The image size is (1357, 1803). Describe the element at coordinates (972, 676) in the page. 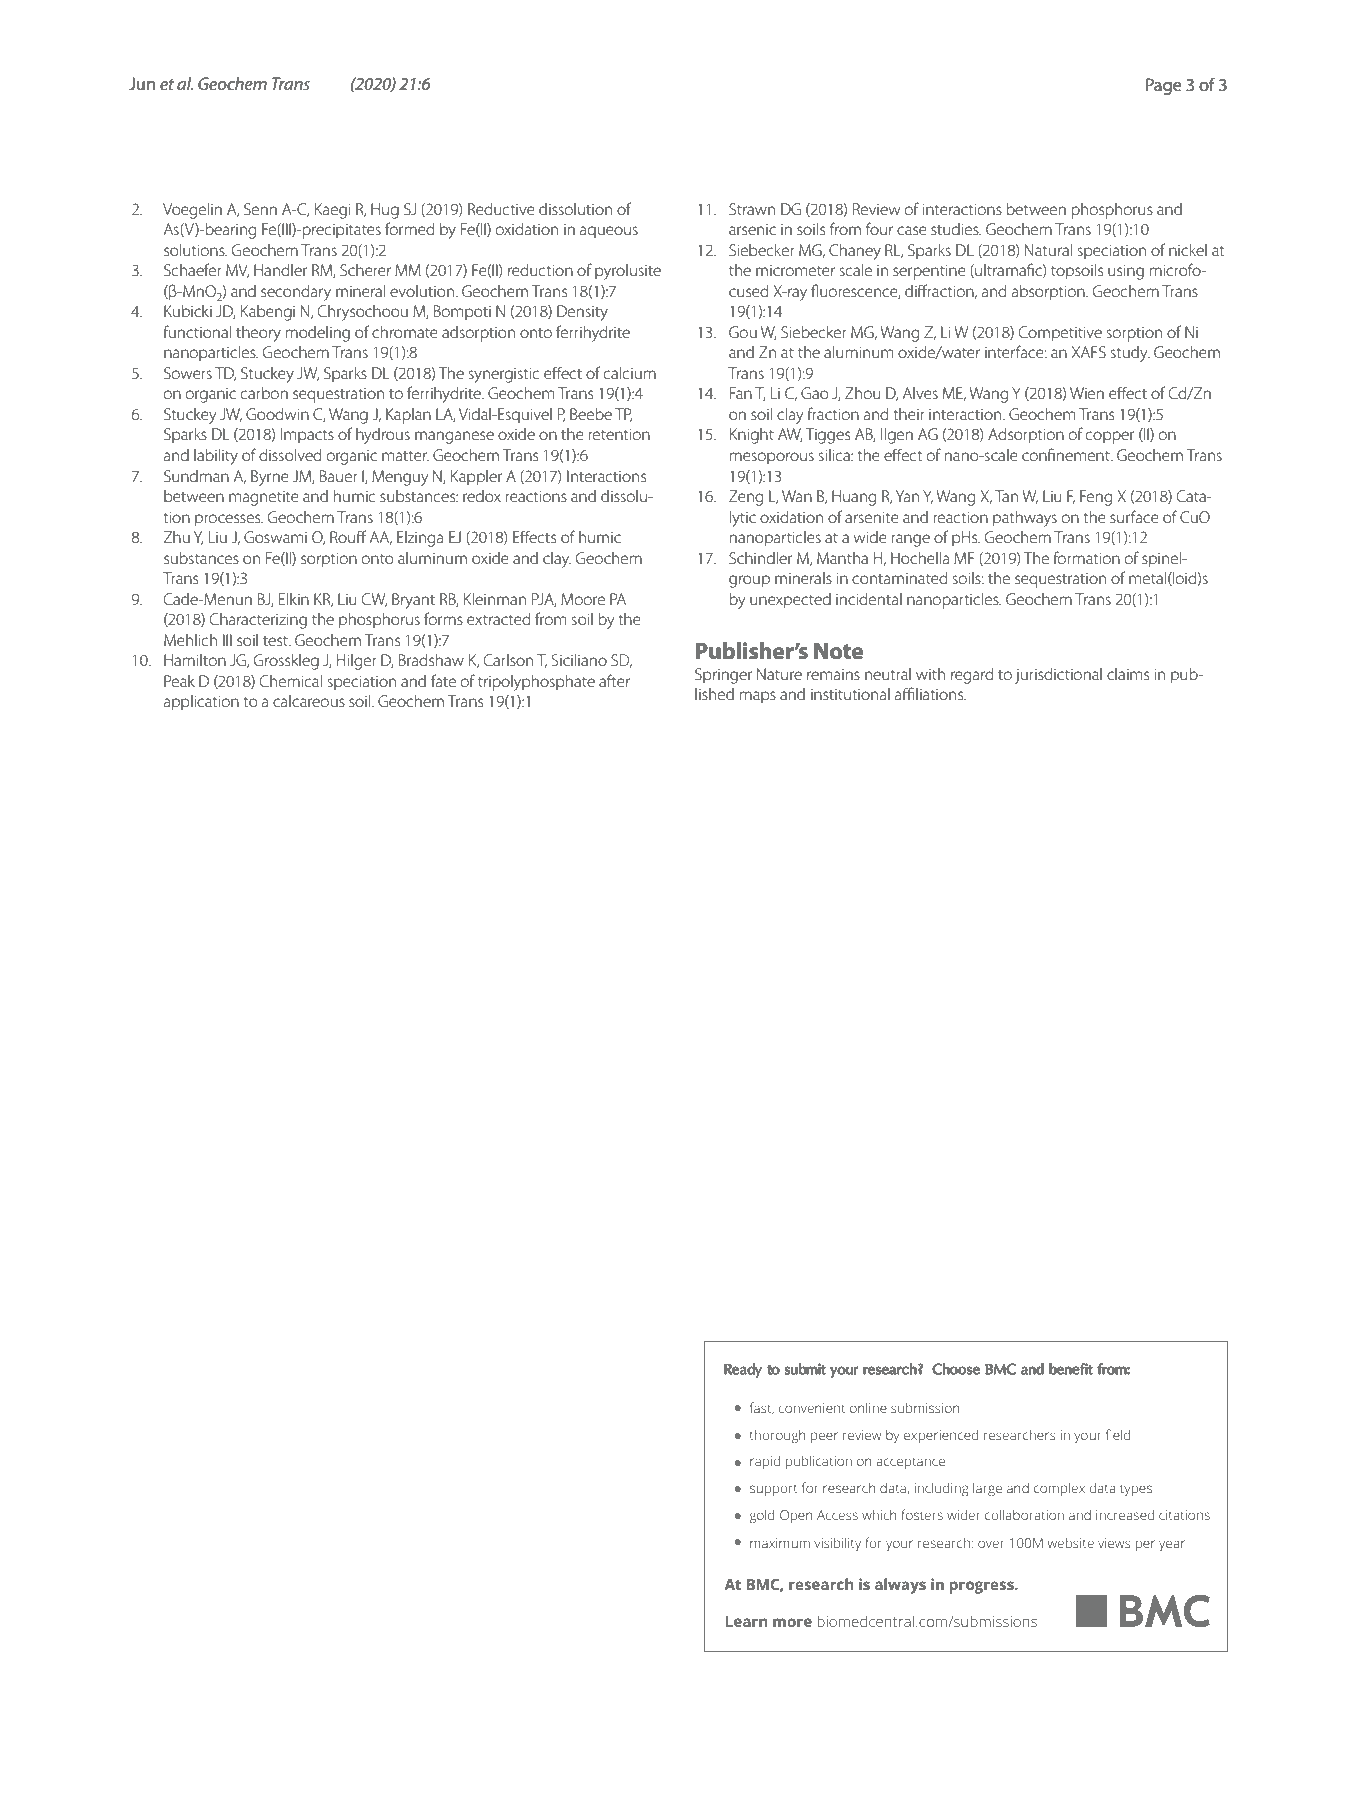

I see `regard` at that location.
